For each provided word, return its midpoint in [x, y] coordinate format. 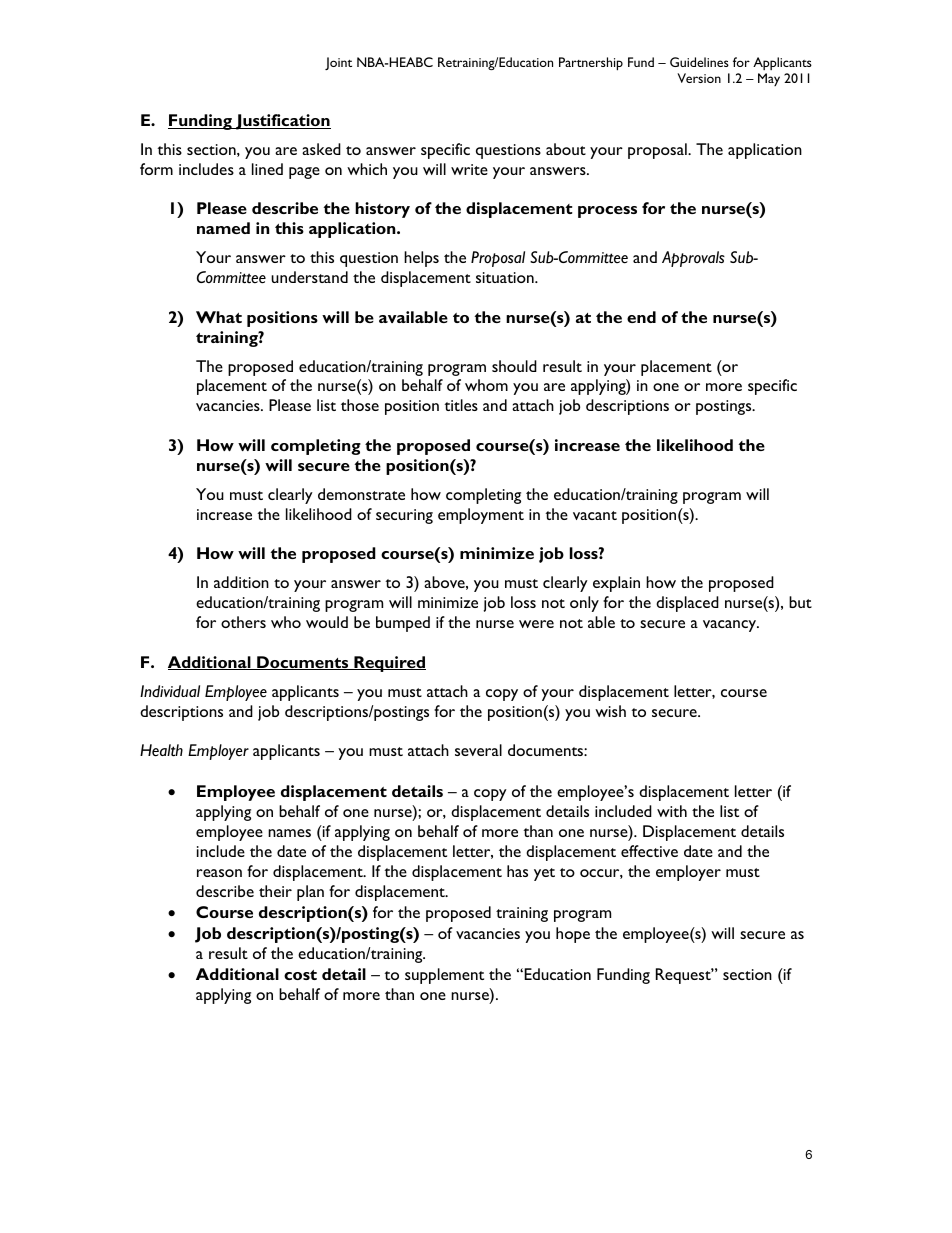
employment [481, 516]
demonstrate [361, 494]
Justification [282, 122]
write [469, 169]
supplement [444, 976]
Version [699, 78]
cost [300, 975]
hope [573, 935]
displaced [687, 604]
